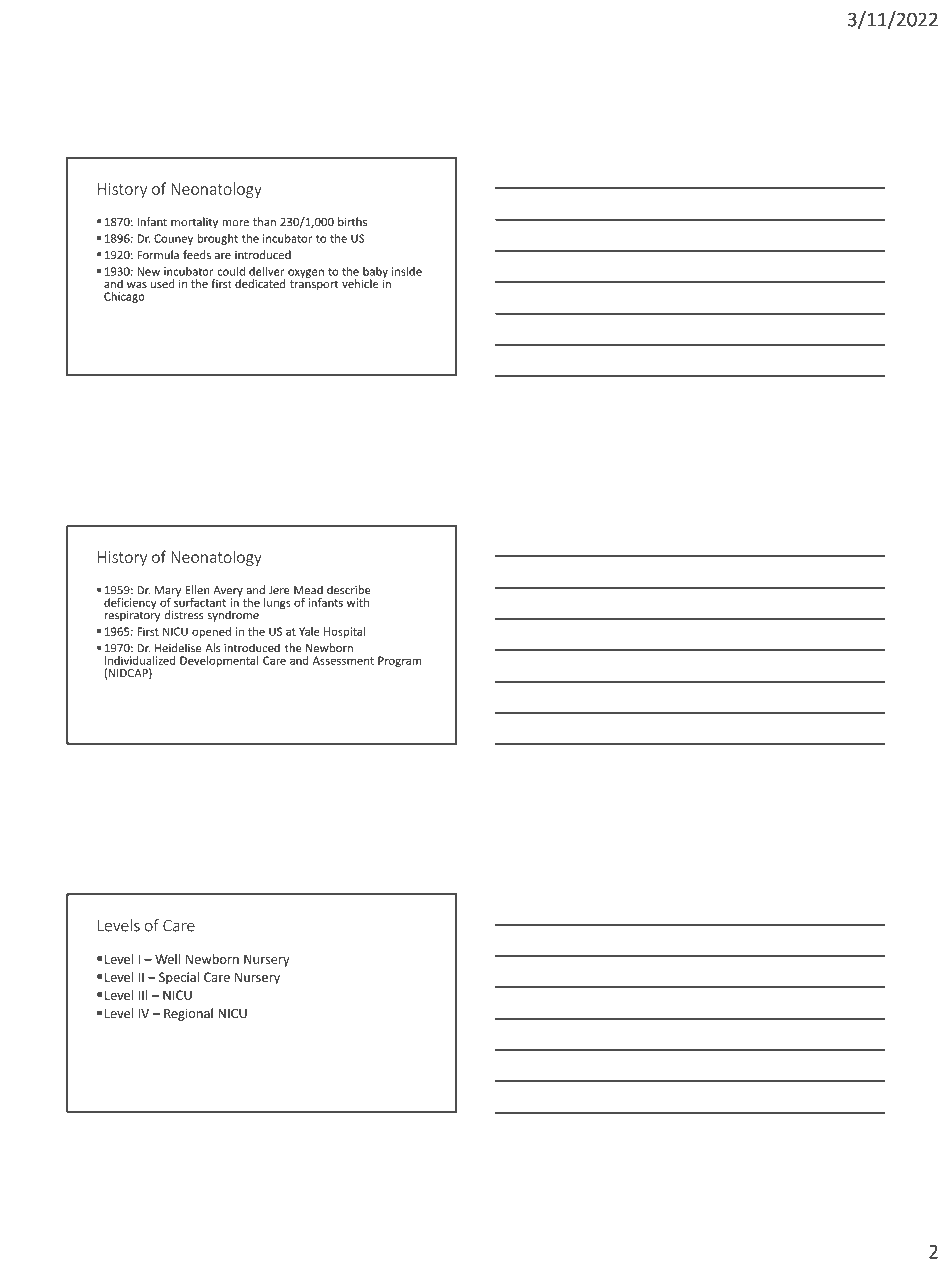 This screenshot has height=1270, width=952. I want to click on than, so click(264, 222).
